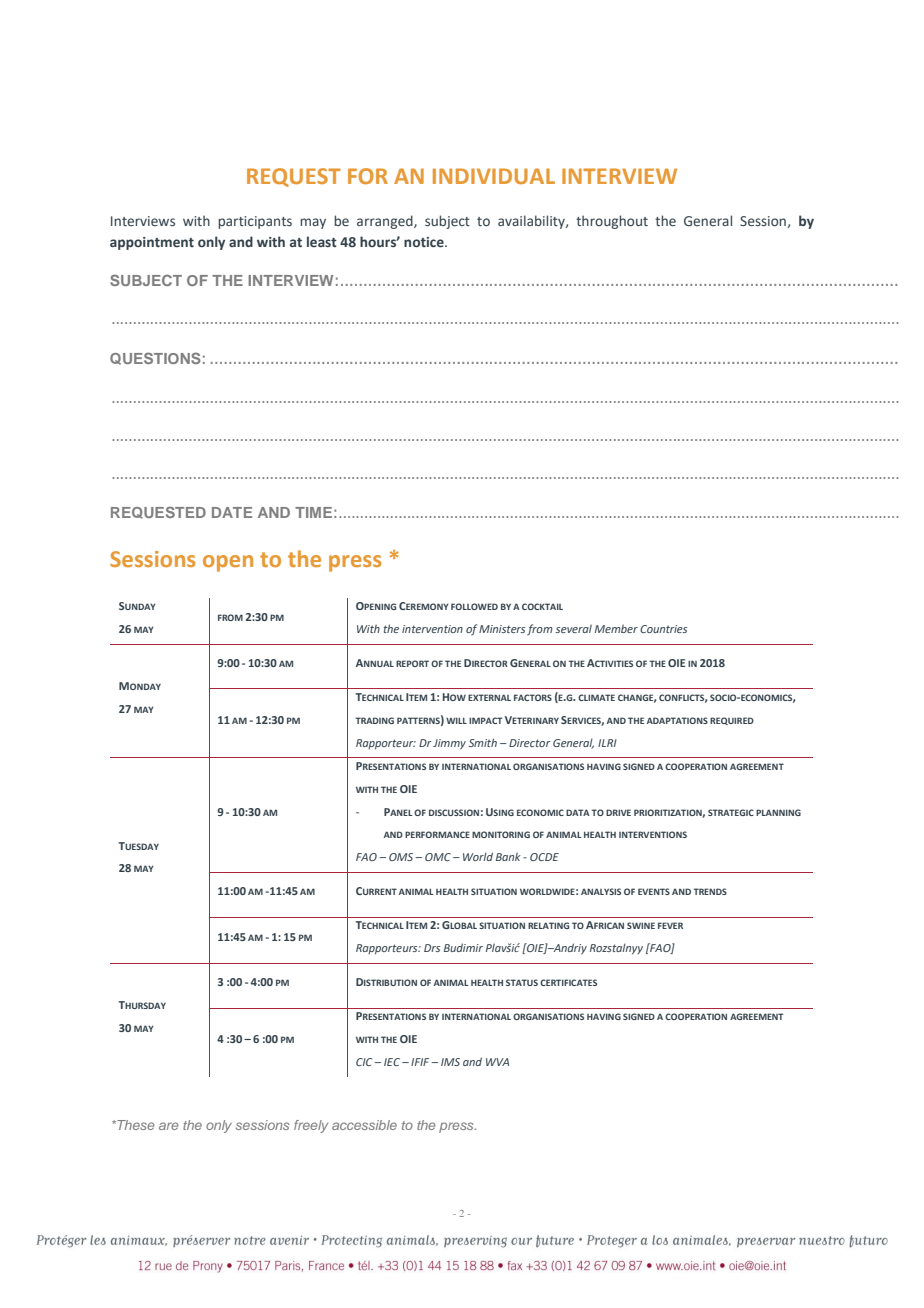 The height and width of the screenshot is (1308, 924). I want to click on TRENDS, so click(710, 891).
